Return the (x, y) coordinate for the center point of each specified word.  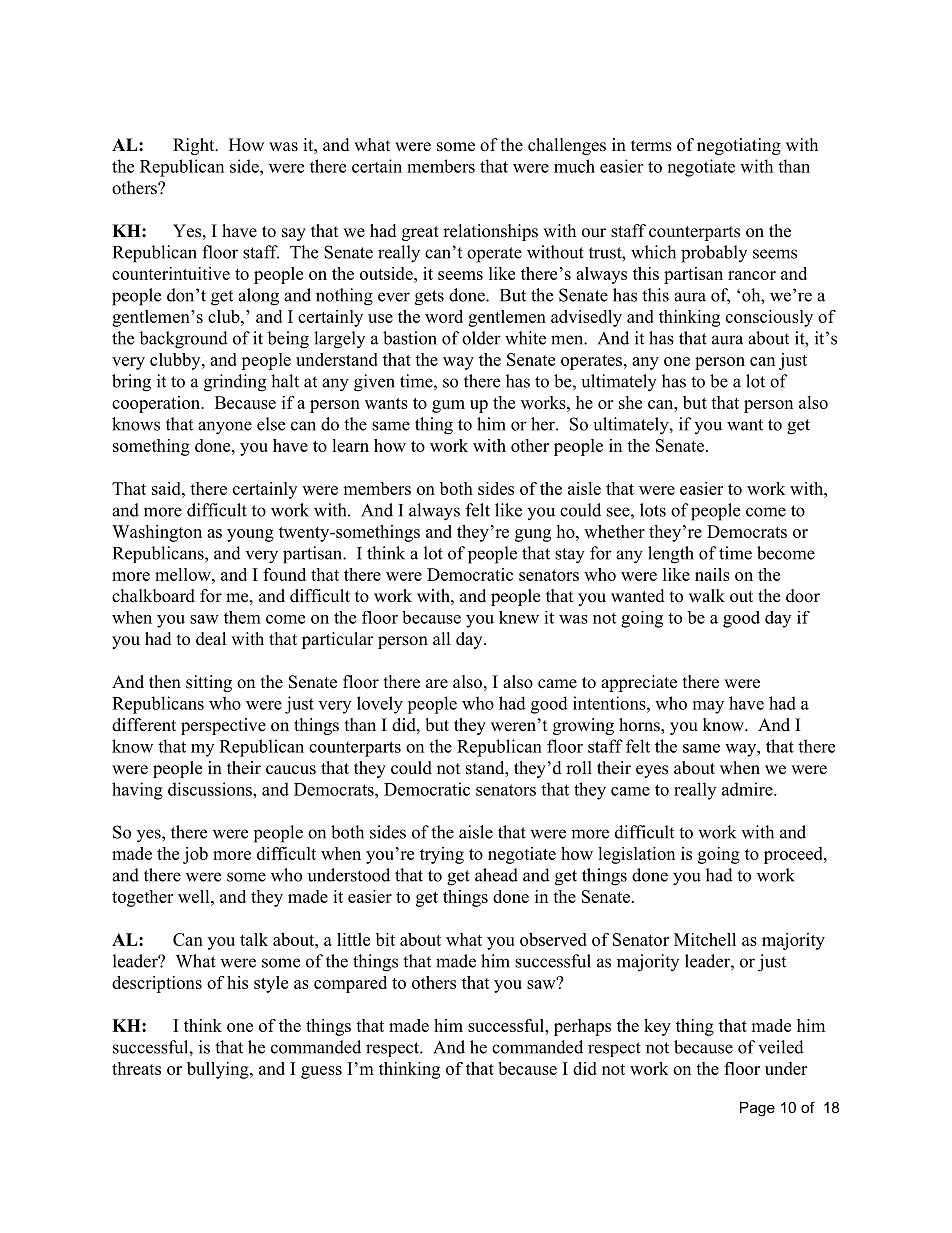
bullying (219, 1070)
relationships (490, 232)
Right (195, 146)
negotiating (739, 146)
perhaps (582, 1027)
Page (757, 1109)
